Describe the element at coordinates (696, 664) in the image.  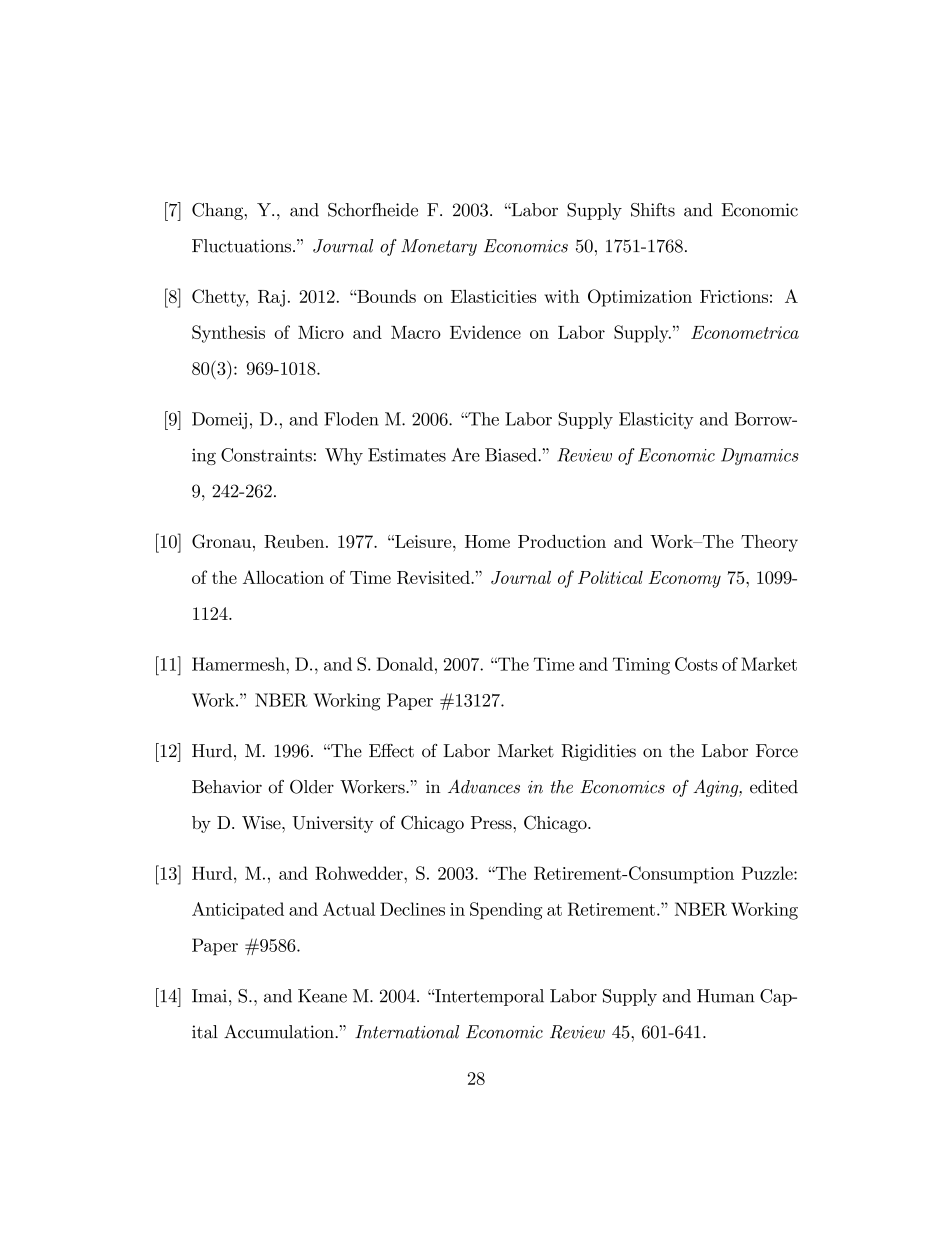
I see `Costs` at that location.
